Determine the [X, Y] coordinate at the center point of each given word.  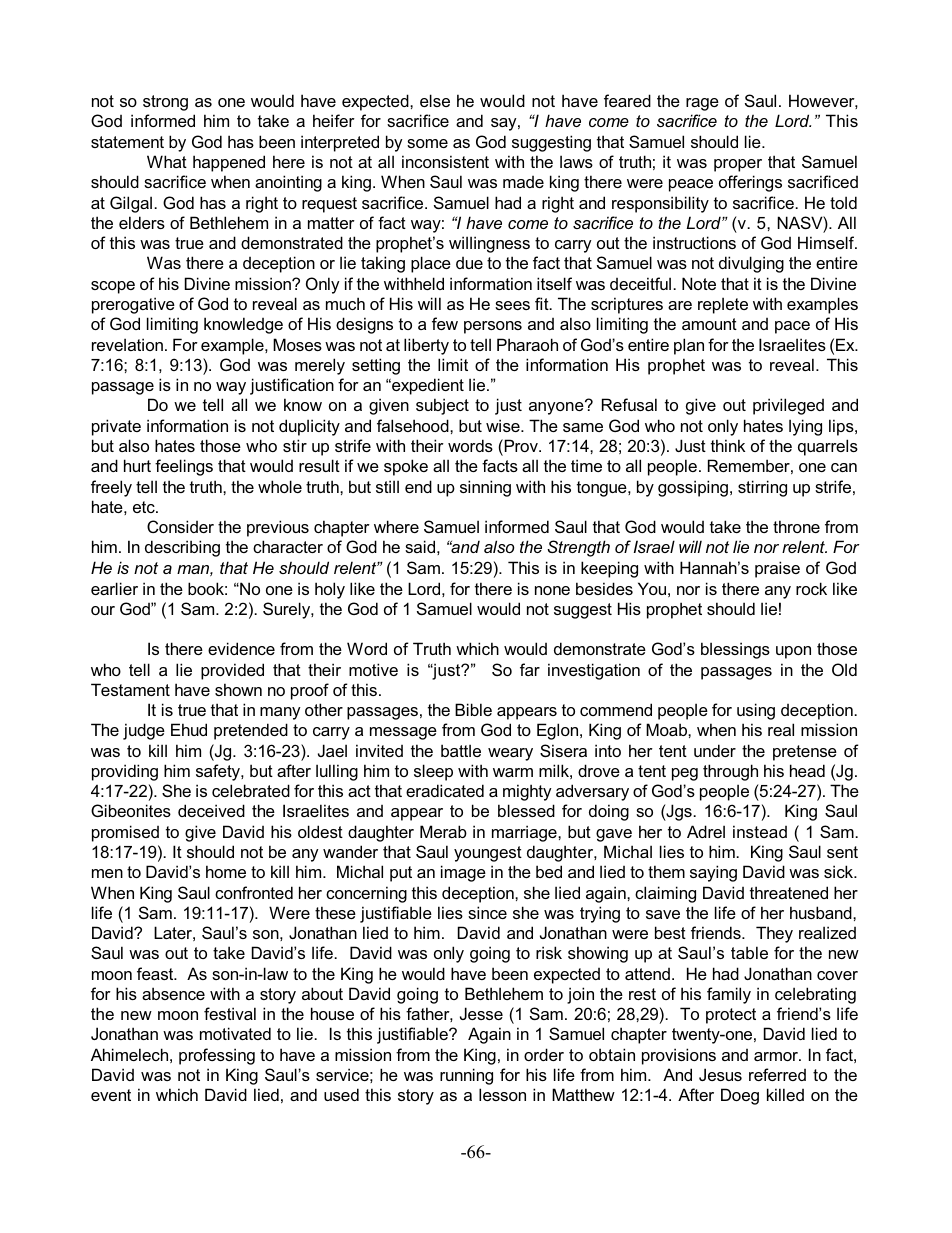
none [552, 590]
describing [182, 548]
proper [738, 165]
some [427, 143]
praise [777, 569]
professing [217, 1056]
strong [165, 103]
